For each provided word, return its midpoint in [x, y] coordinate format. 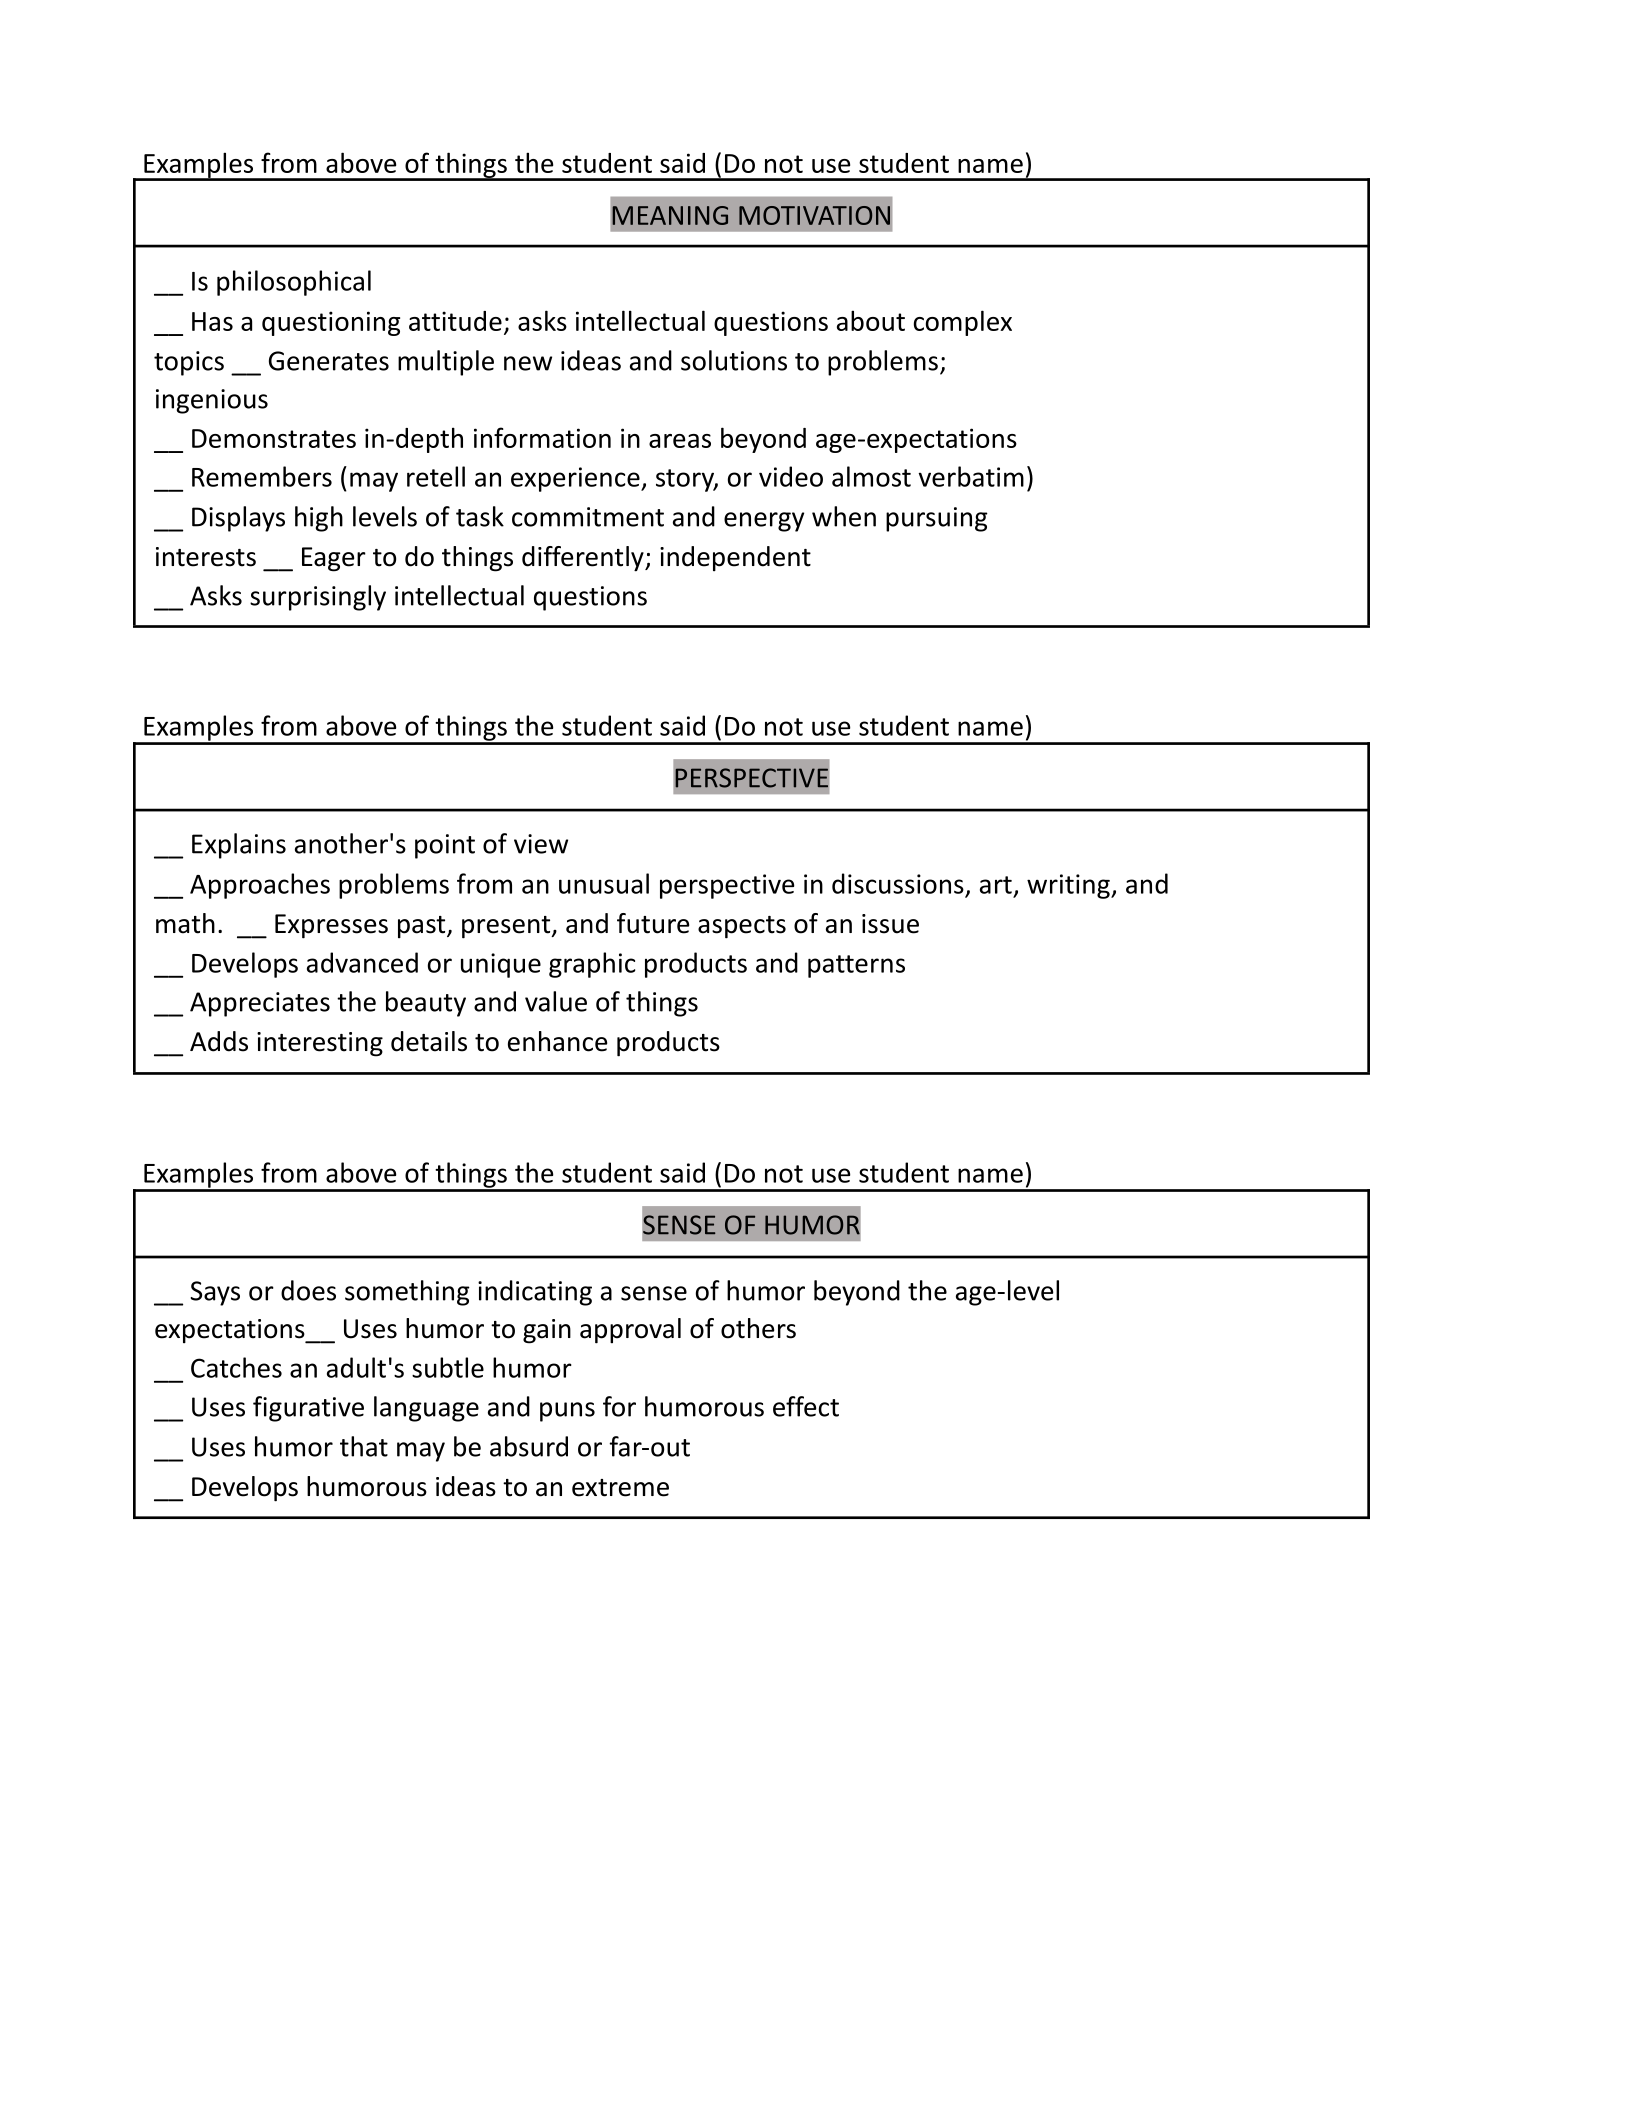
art [996, 885]
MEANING [670, 215]
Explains [239, 846]
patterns [856, 966]
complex [963, 323]
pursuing [937, 519]
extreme [620, 1488]
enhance [557, 1041]
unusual [604, 883]
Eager [334, 559]
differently [584, 559]
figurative [308, 1409]
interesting [320, 1044]
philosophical [294, 283]
